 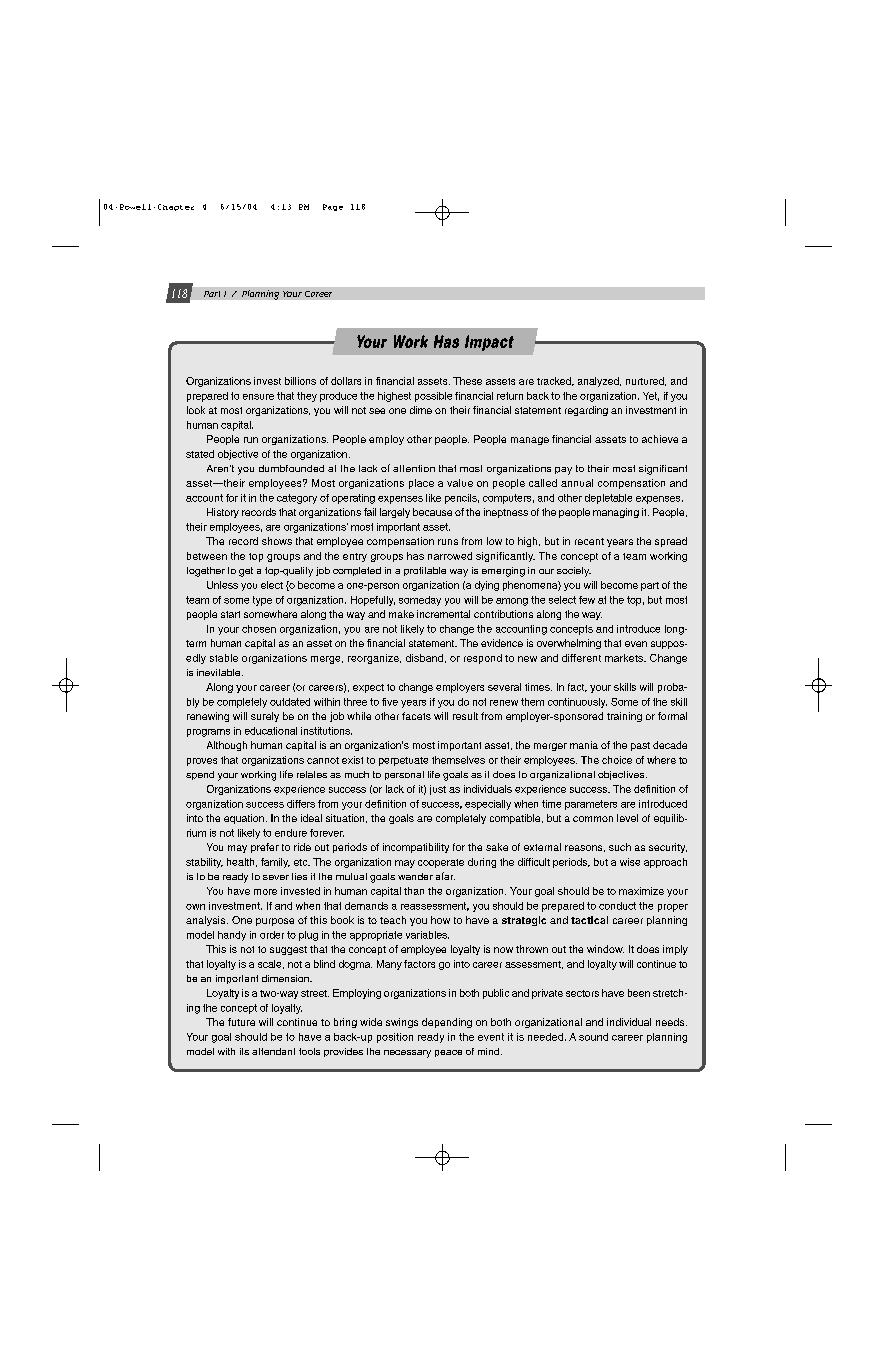 What do you see at coordinates (227, 746) in the screenshot?
I see `Although` at bounding box center [227, 746].
